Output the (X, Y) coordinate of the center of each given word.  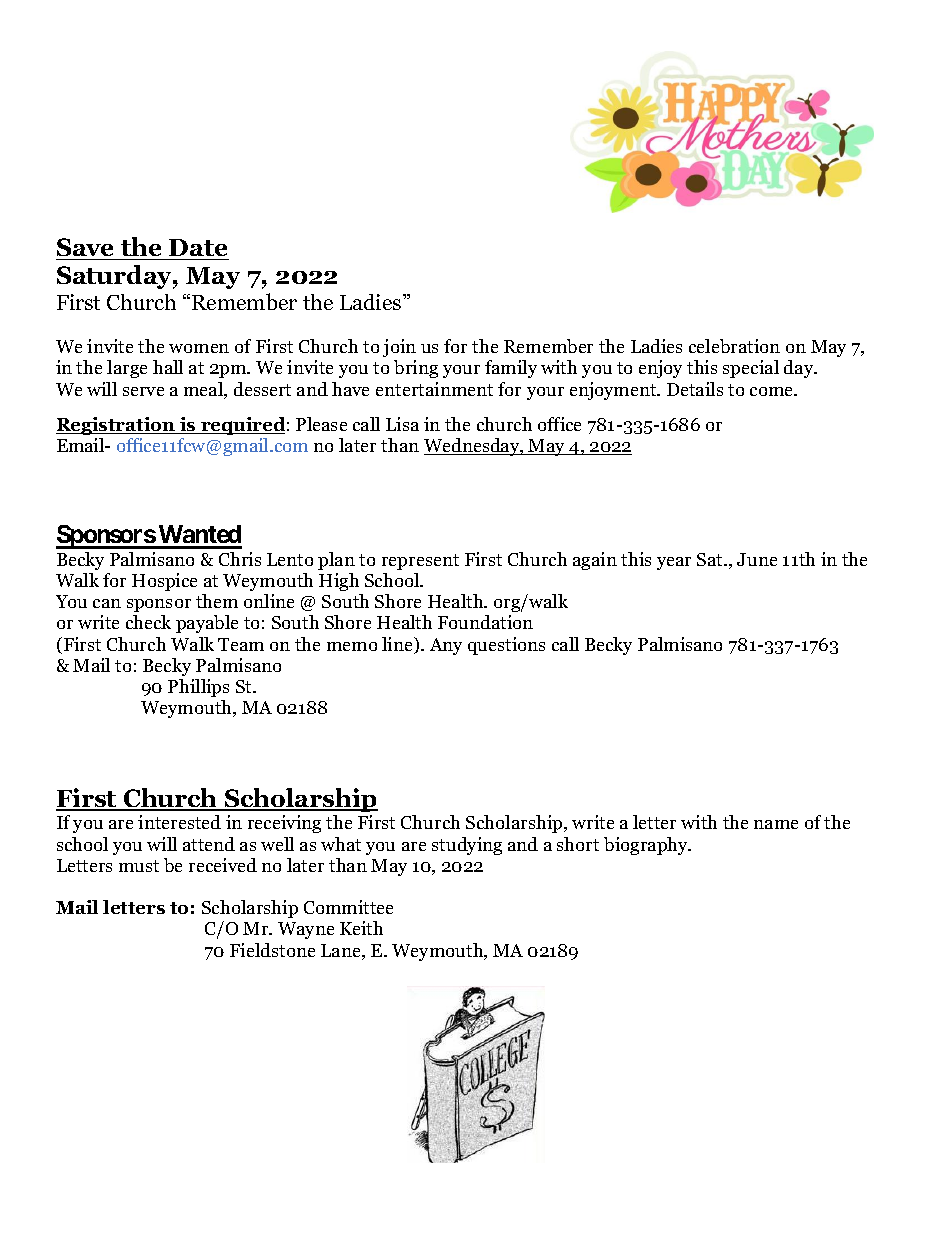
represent (420, 562)
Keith (361, 928)
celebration (734, 346)
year (674, 563)
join (399, 348)
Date (198, 249)
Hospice (164, 582)
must (139, 866)
